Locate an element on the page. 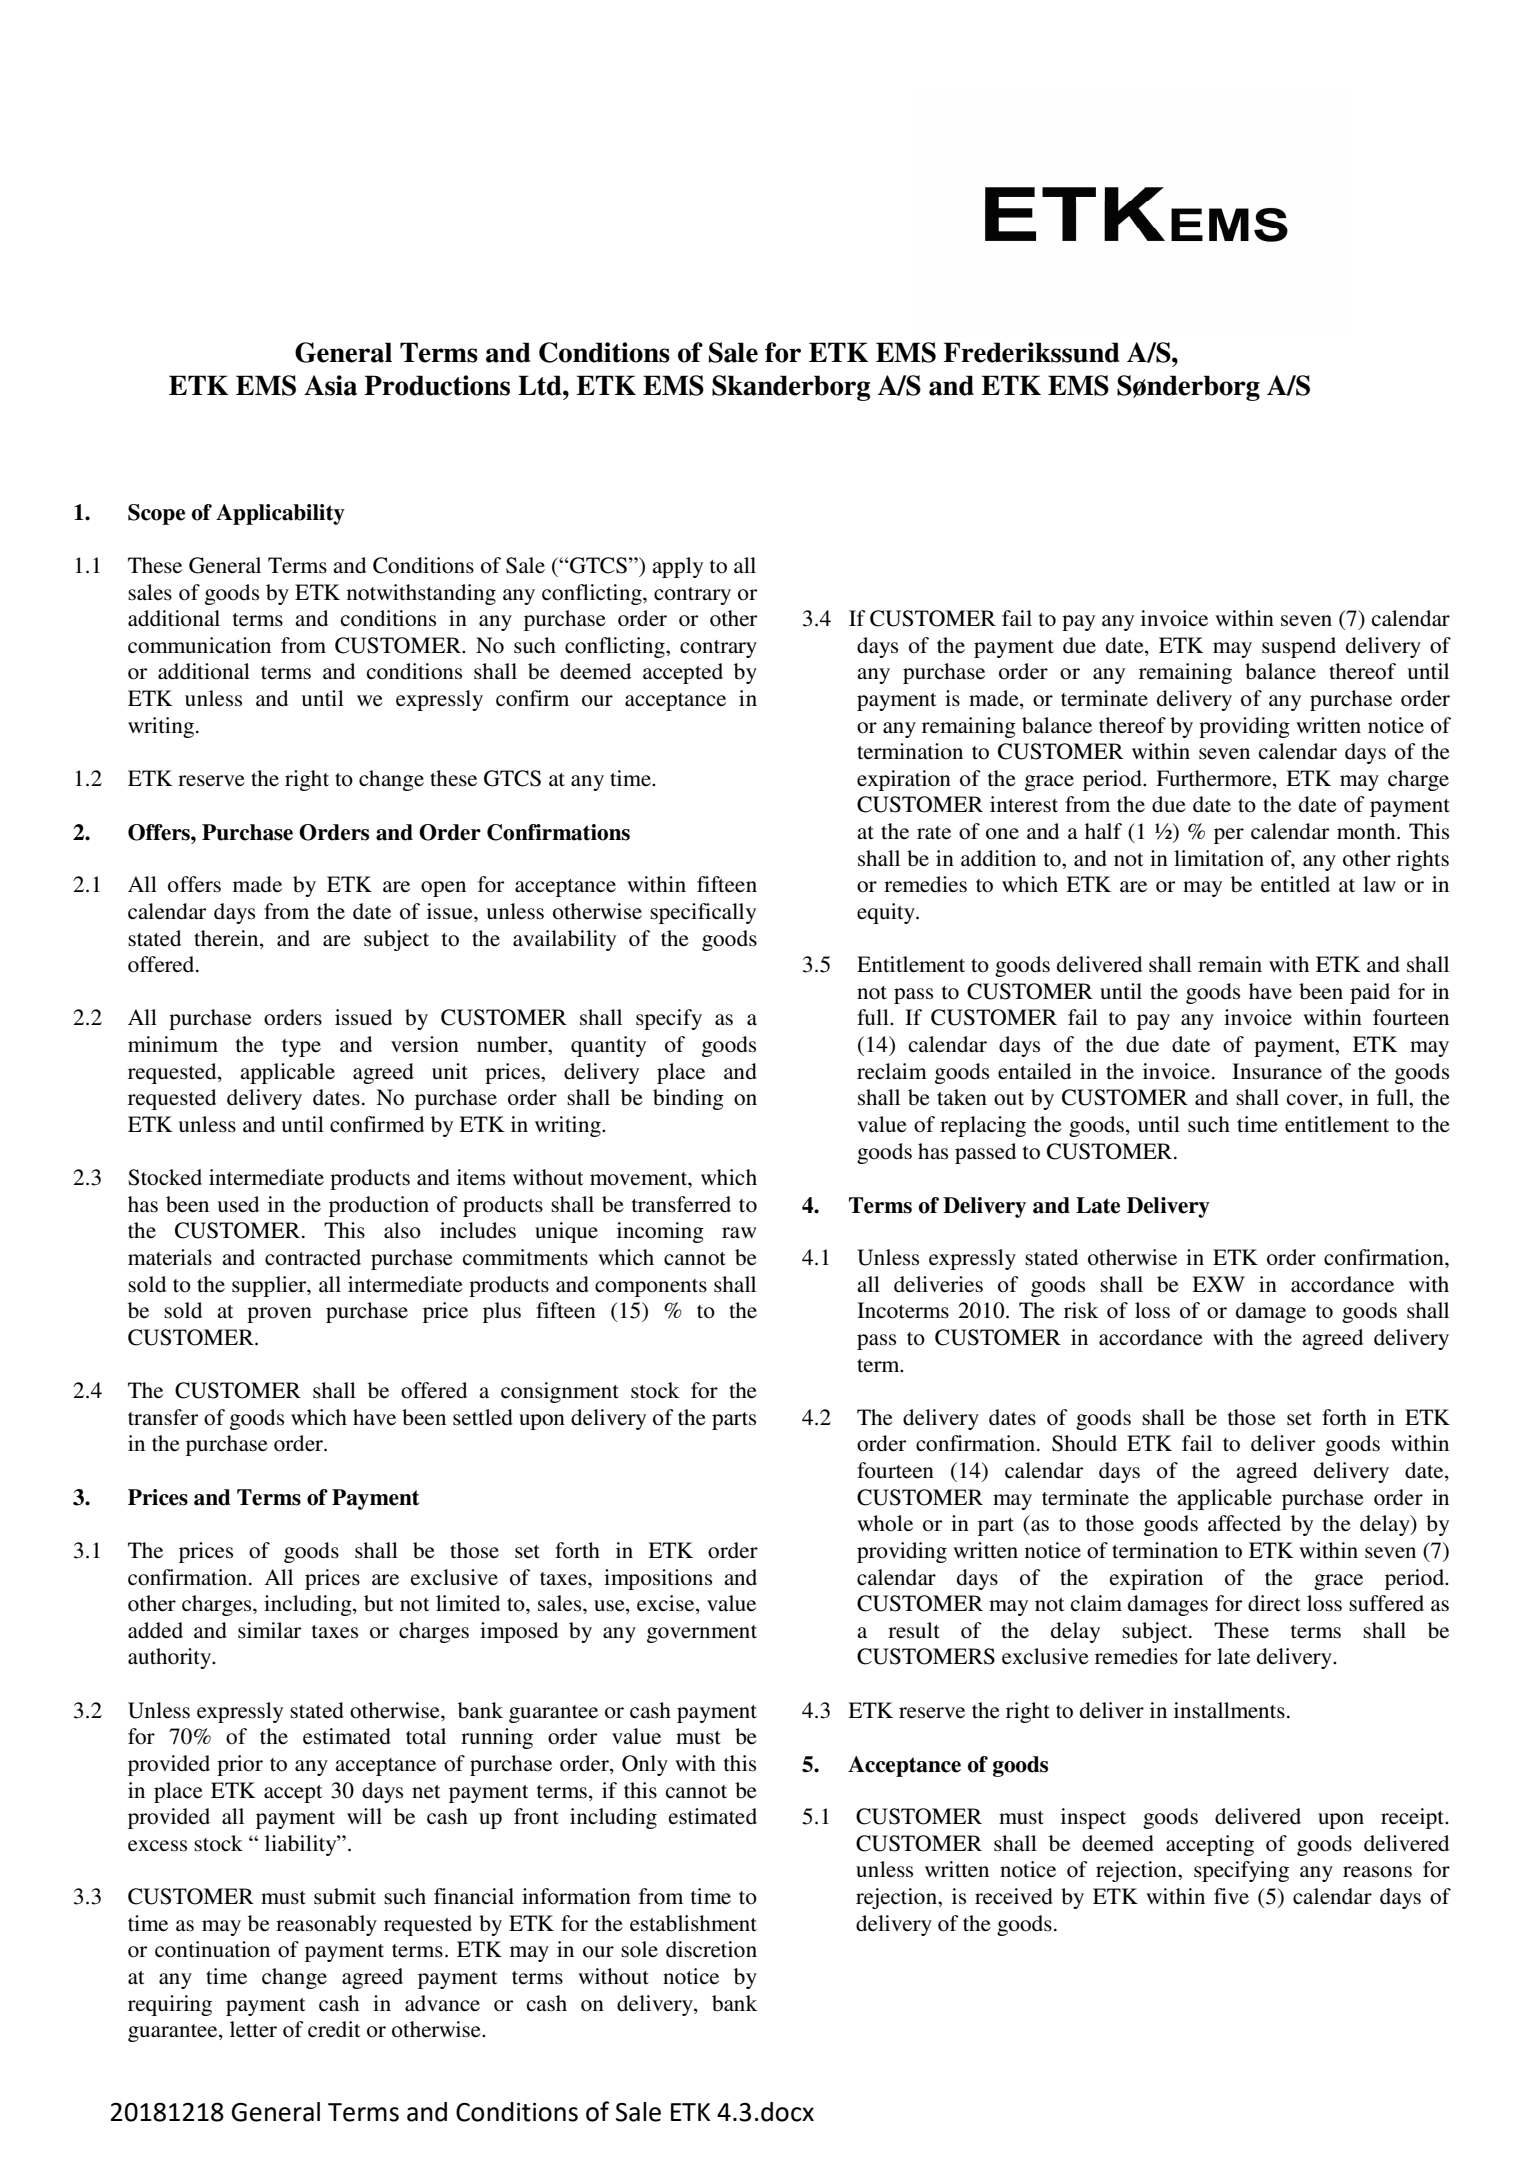 This page has height=2166, width=1531. specifically is located at coordinates (703, 913).
